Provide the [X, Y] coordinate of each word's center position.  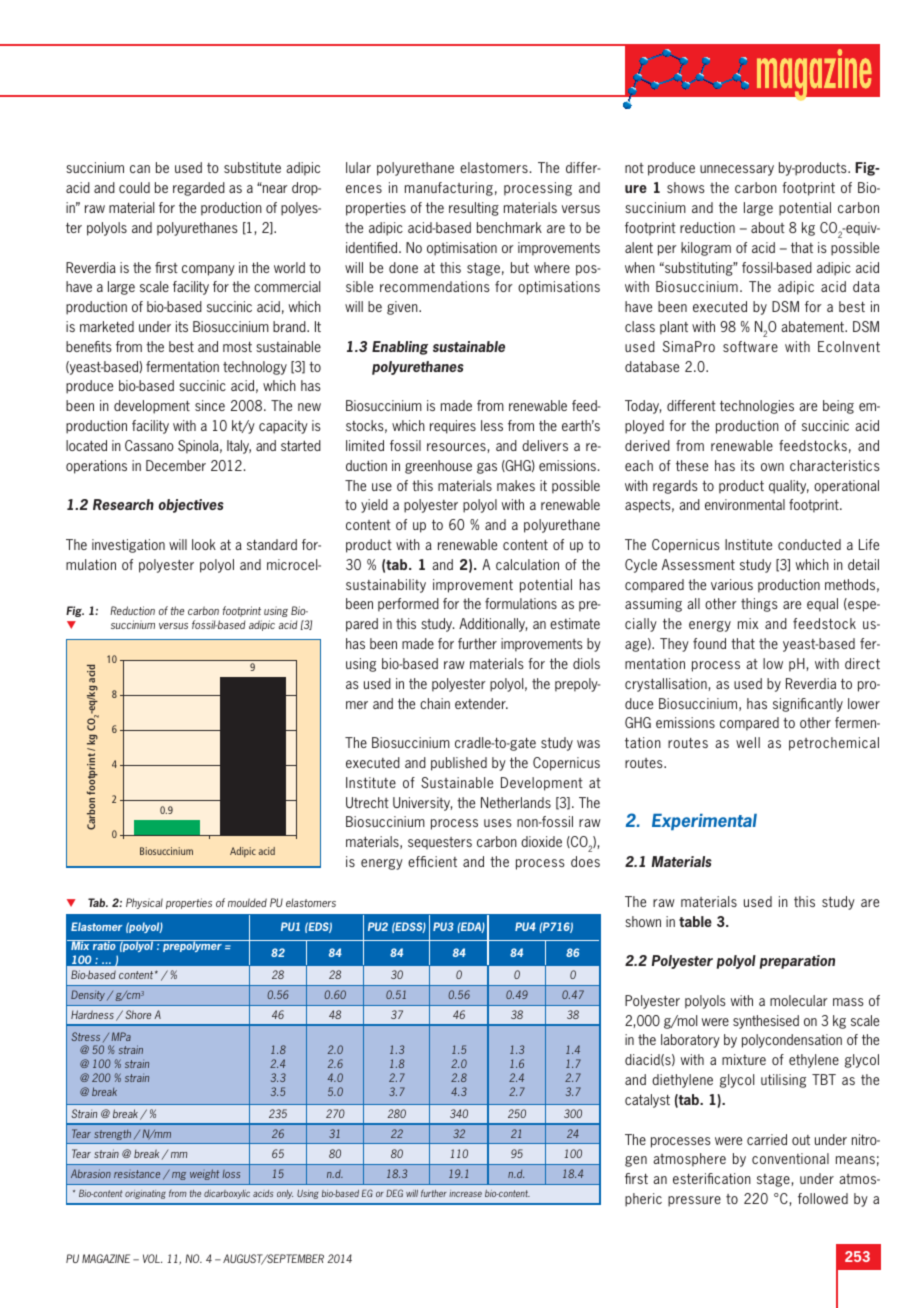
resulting [474, 209]
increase [465, 1193]
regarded [199, 189]
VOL [152, 1258]
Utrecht [367, 802]
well [748, 742]
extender [481, 703]
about [768, 227]
